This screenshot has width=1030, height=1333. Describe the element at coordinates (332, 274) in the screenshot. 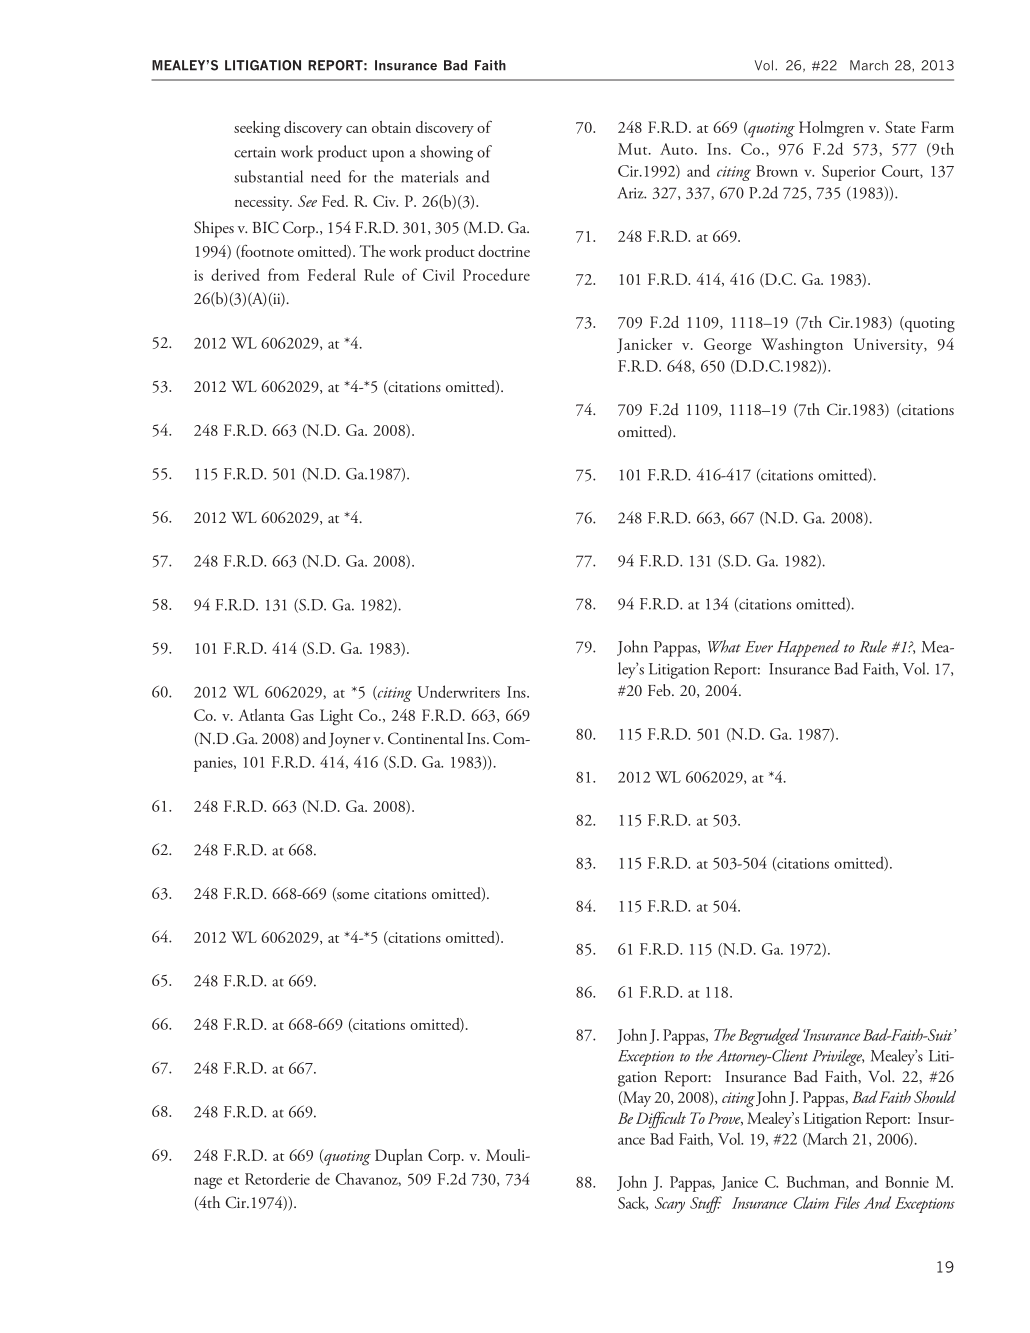

I see `Federal` at that location.
